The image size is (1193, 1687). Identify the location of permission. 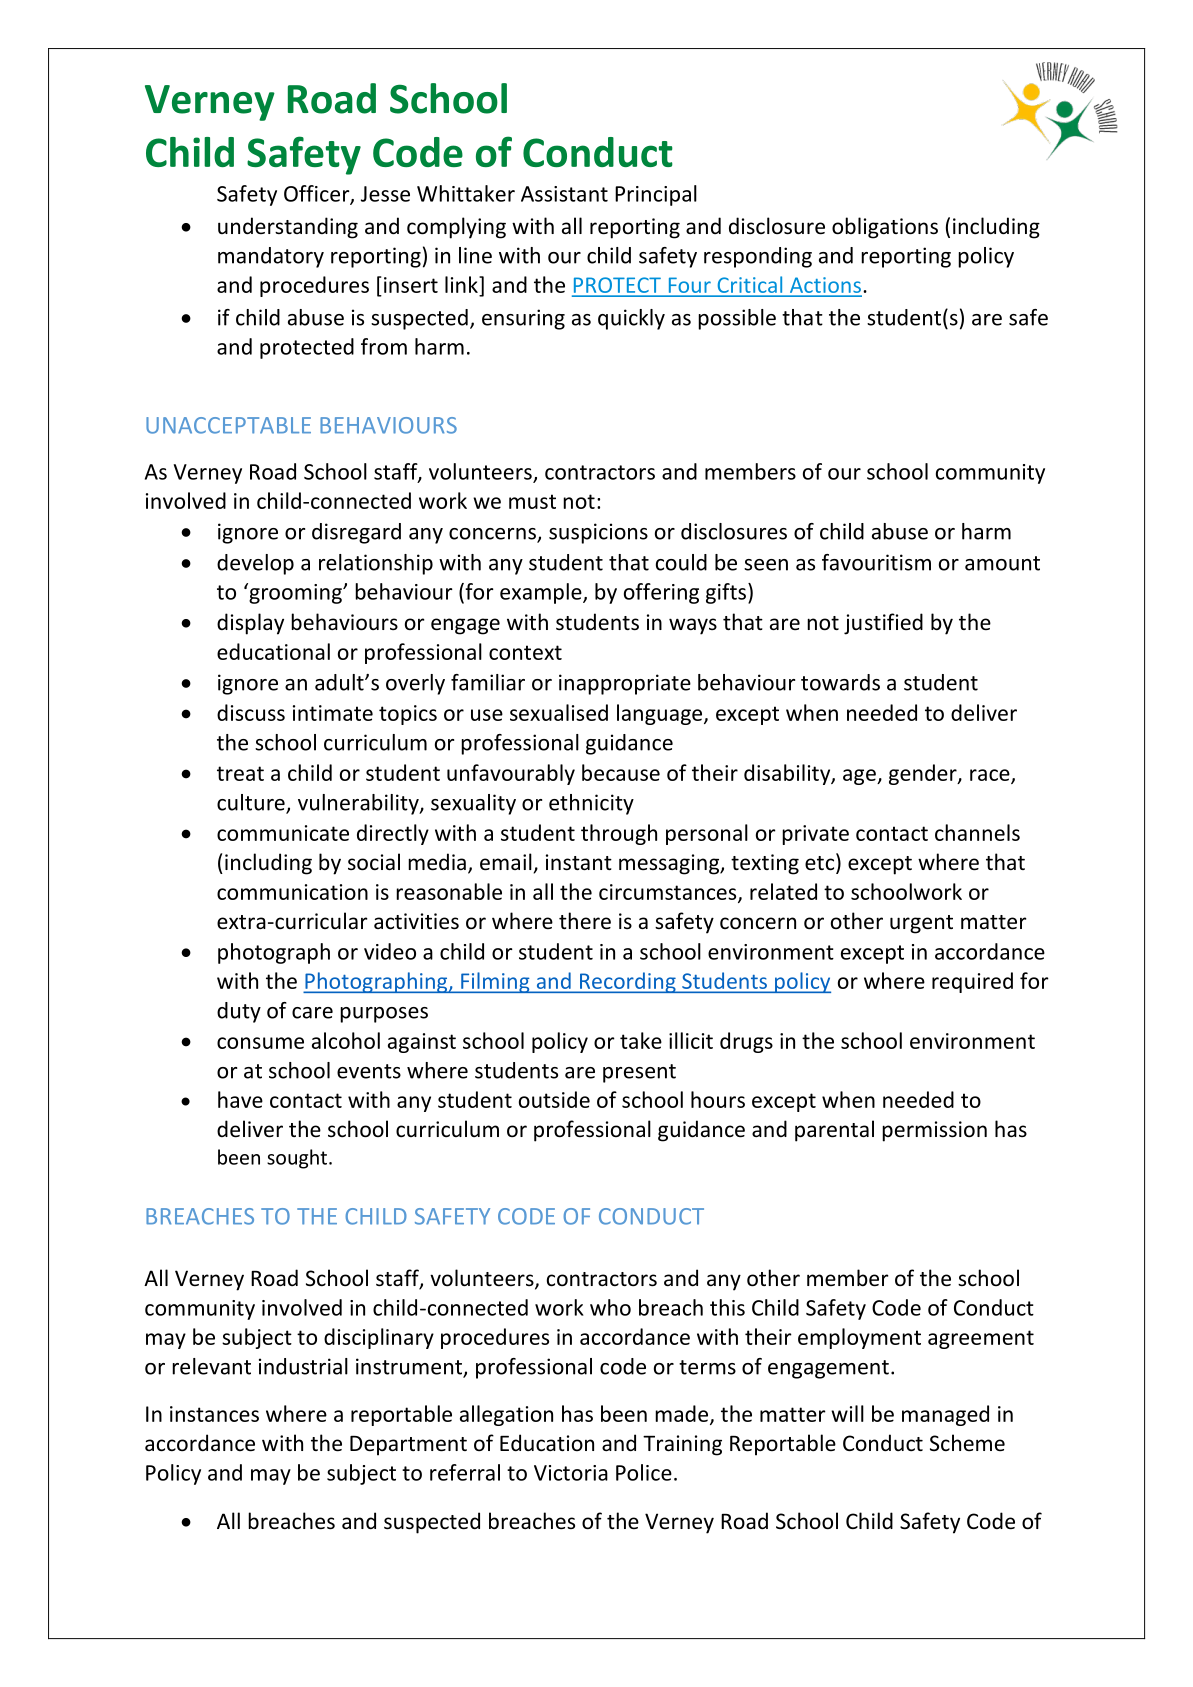
(934, 1131).
